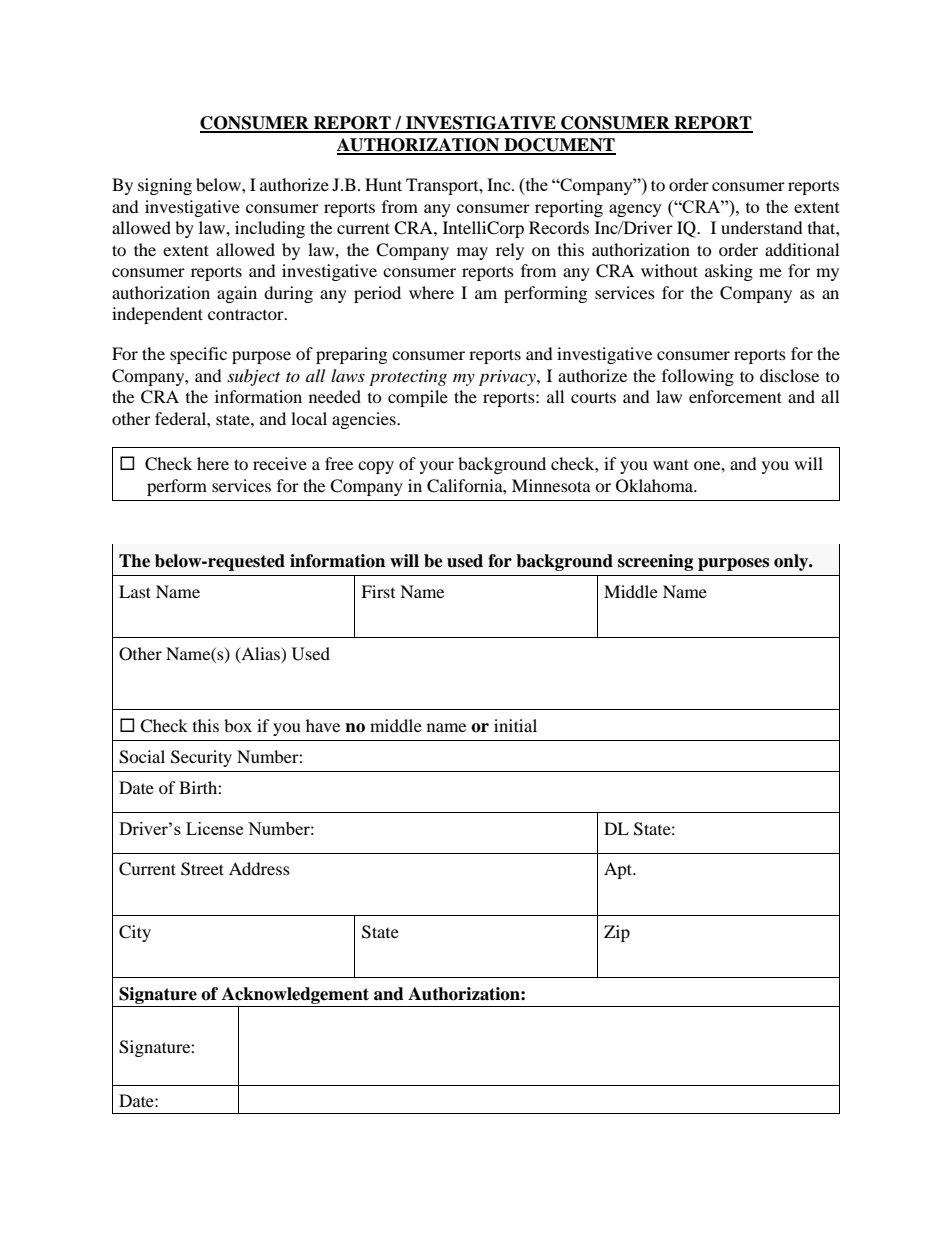 This screenshot has width=952, height=1233. I want to click on initial, so click(515, 725).
